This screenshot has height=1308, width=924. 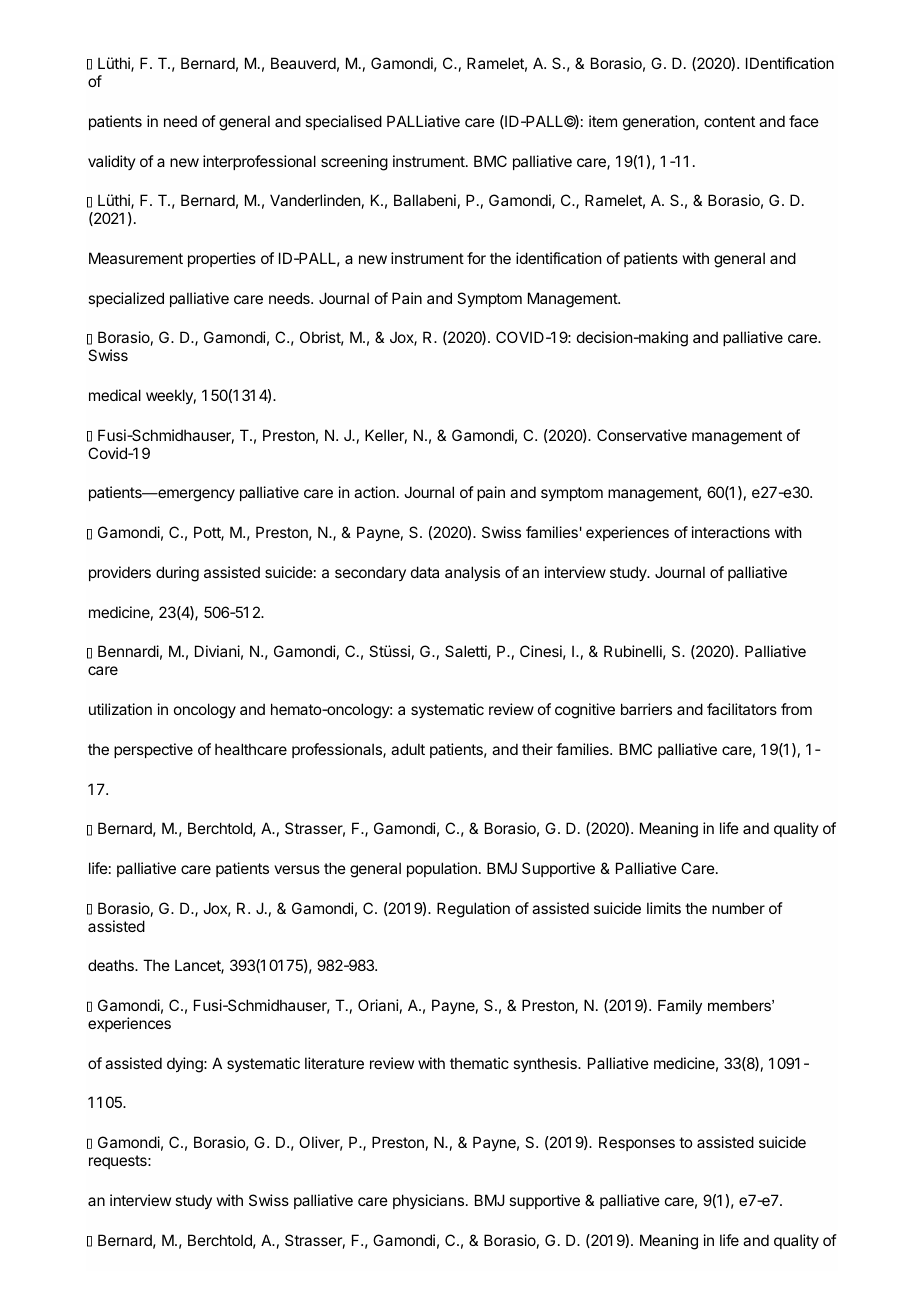 I want to click on physicians, so click(x=430, y=1201).
